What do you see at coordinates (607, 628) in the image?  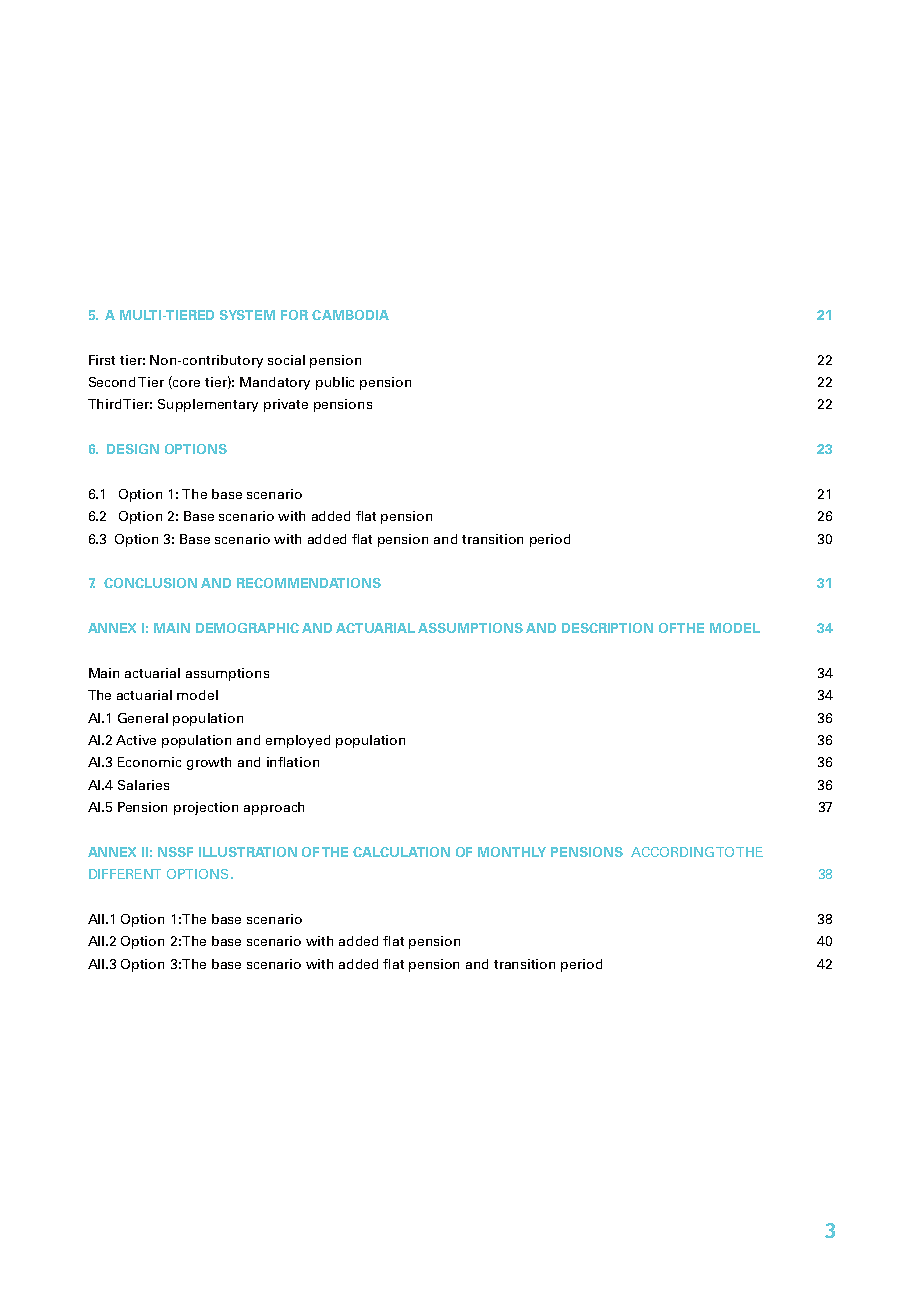 I see `DESCRIPTION` at bounding box center [607, 628].
